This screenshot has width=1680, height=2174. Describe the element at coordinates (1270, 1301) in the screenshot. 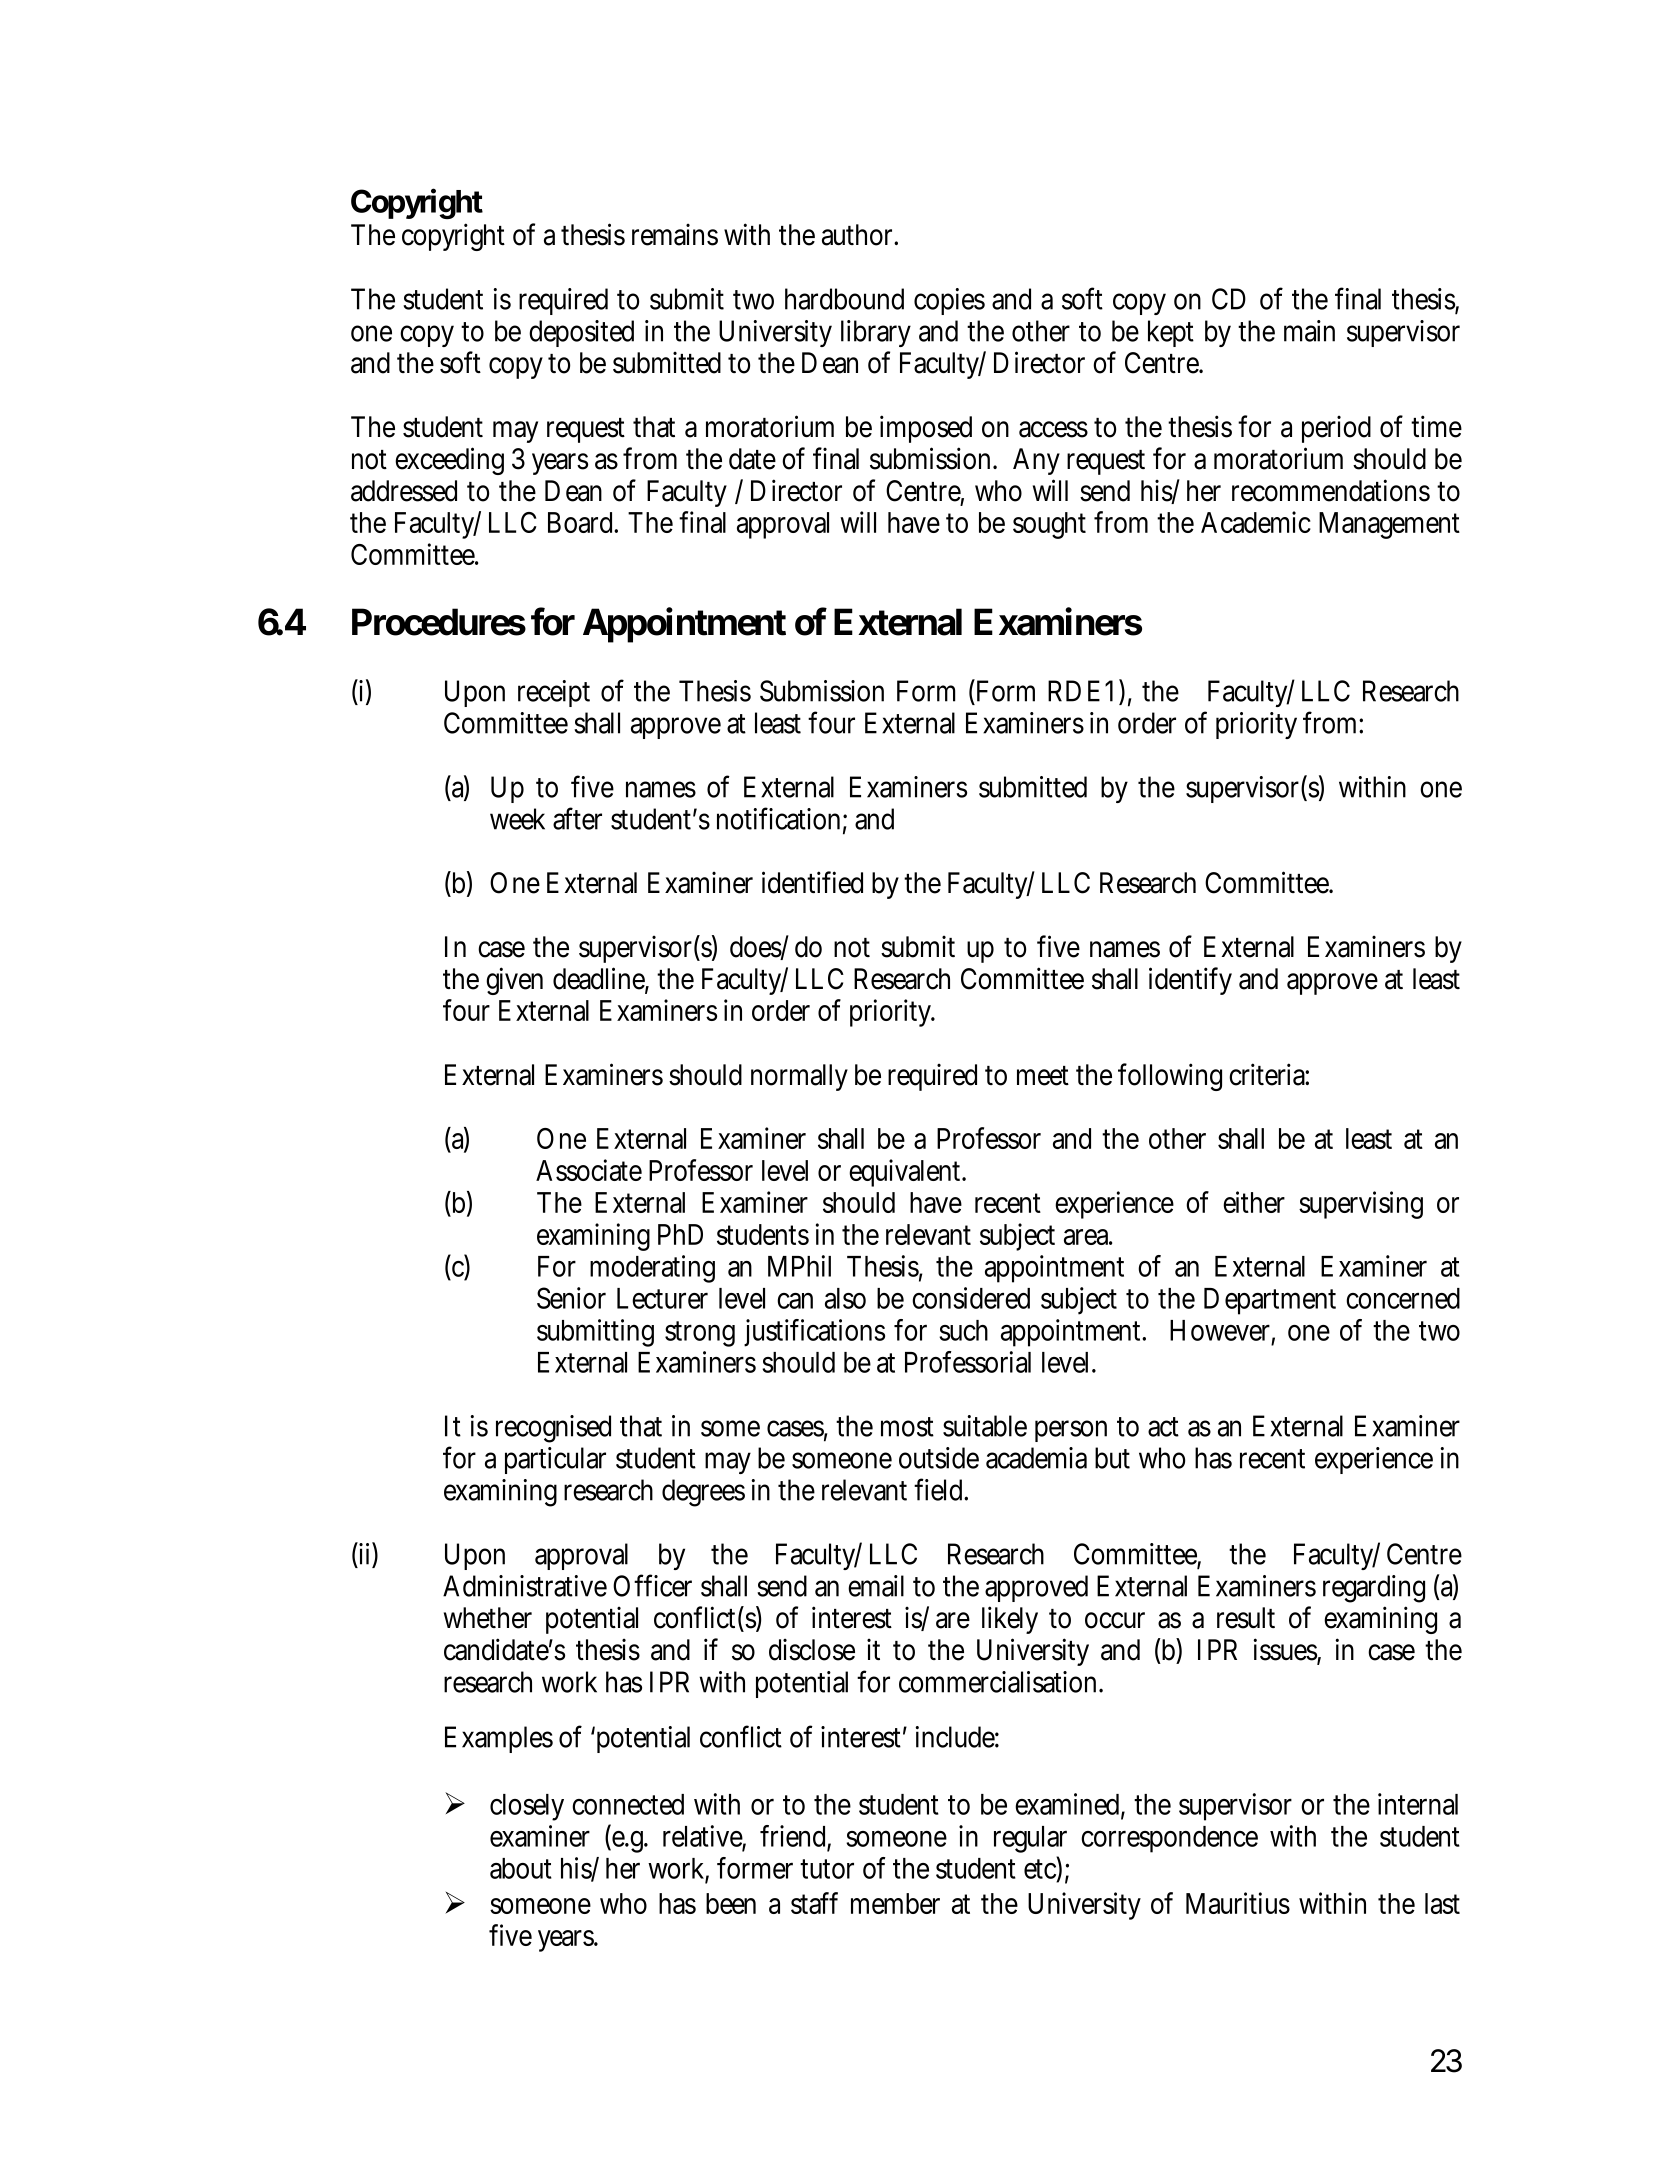

I see `Department` at that location.
